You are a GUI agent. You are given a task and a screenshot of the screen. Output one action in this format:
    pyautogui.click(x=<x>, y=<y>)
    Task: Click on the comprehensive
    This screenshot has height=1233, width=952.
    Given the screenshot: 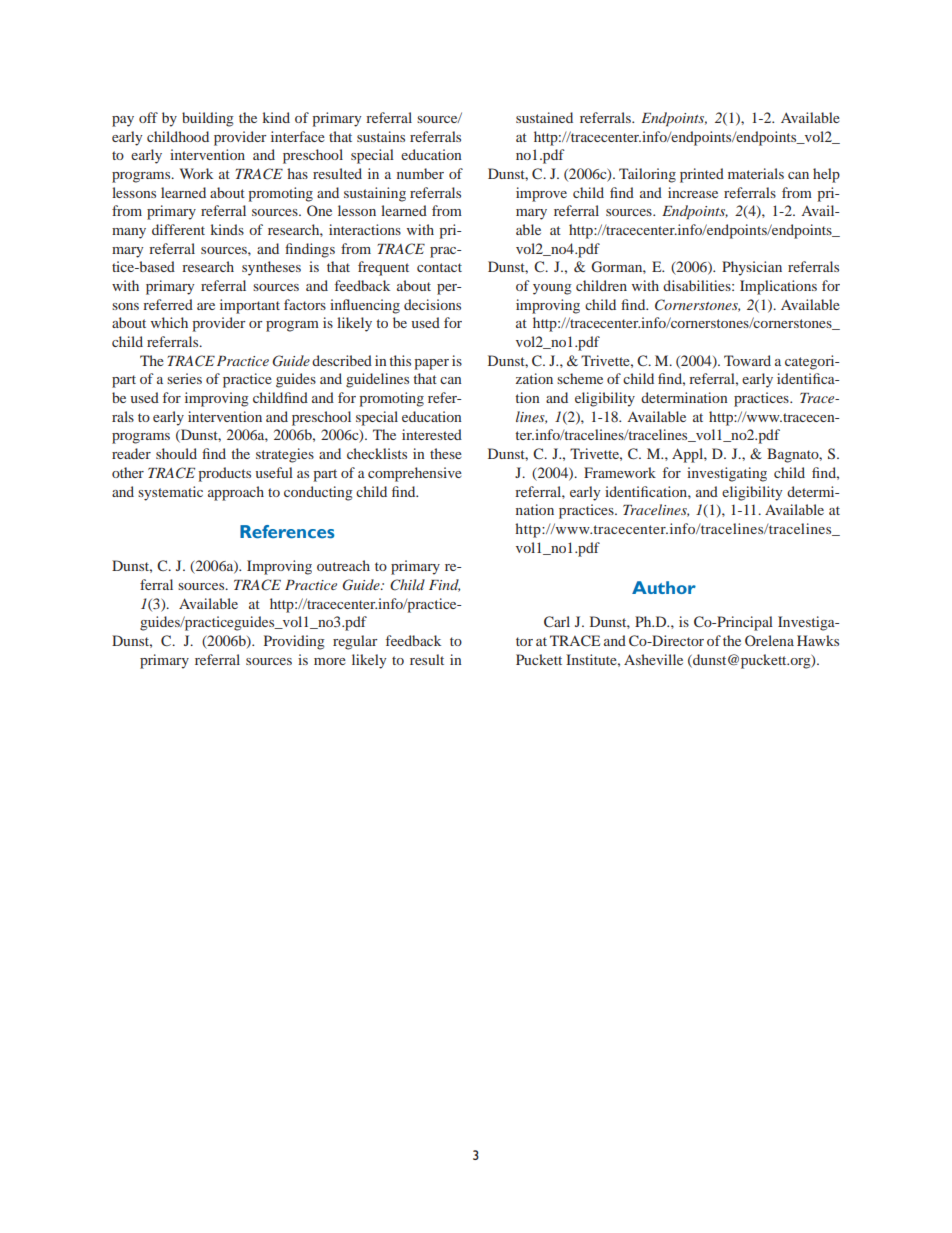 What is the action you would take?
    pyautogui.click(x=415, y=474)
